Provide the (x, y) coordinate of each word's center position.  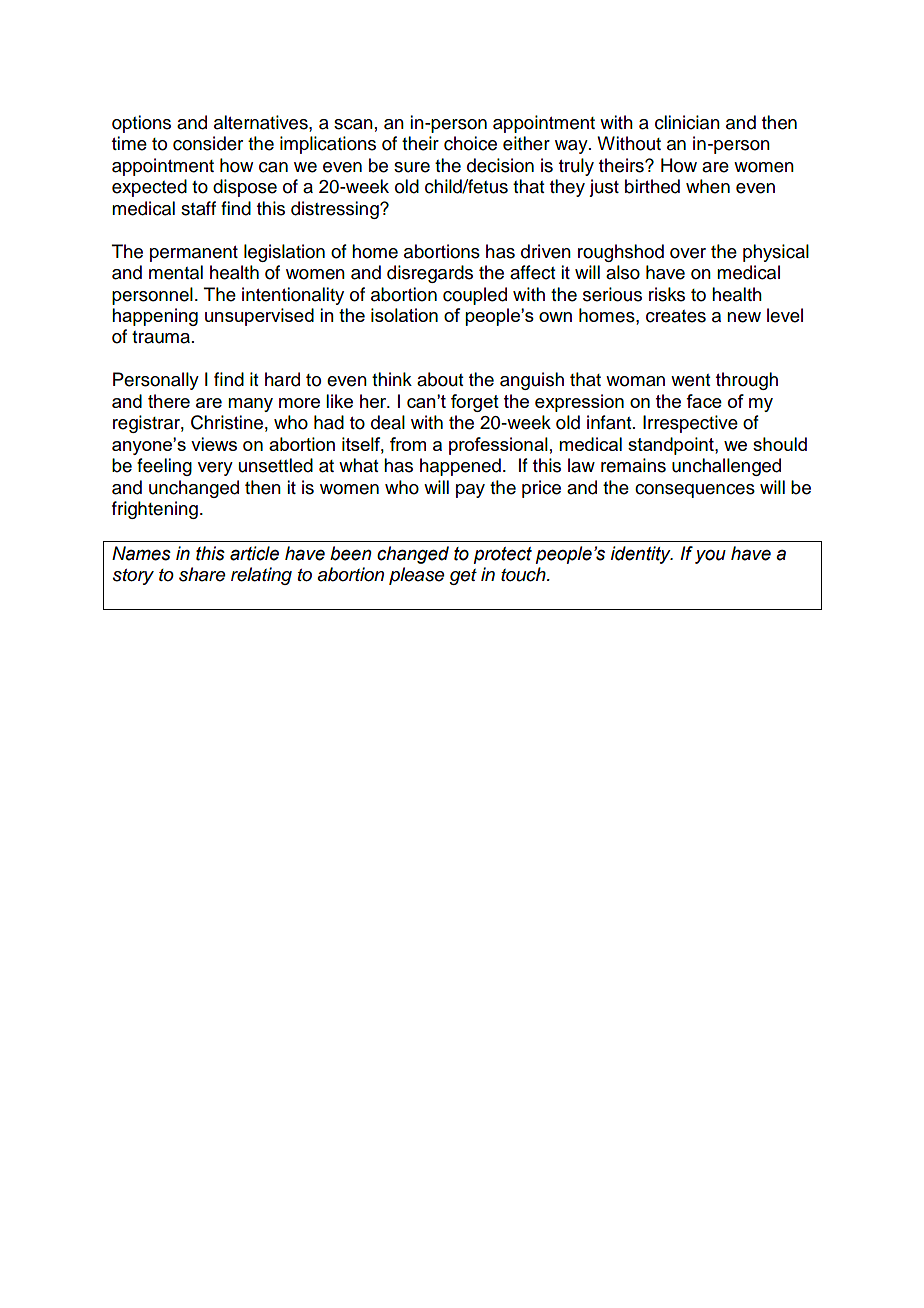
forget (475, 403)
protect (503, 555)
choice (470, 143)
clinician (687, 122)
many (250, 405)
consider (208, 143)
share (202, 574)
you (710, 557)
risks (667, 294)
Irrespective (690, 424)
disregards (430, 274)
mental (176, 272)
